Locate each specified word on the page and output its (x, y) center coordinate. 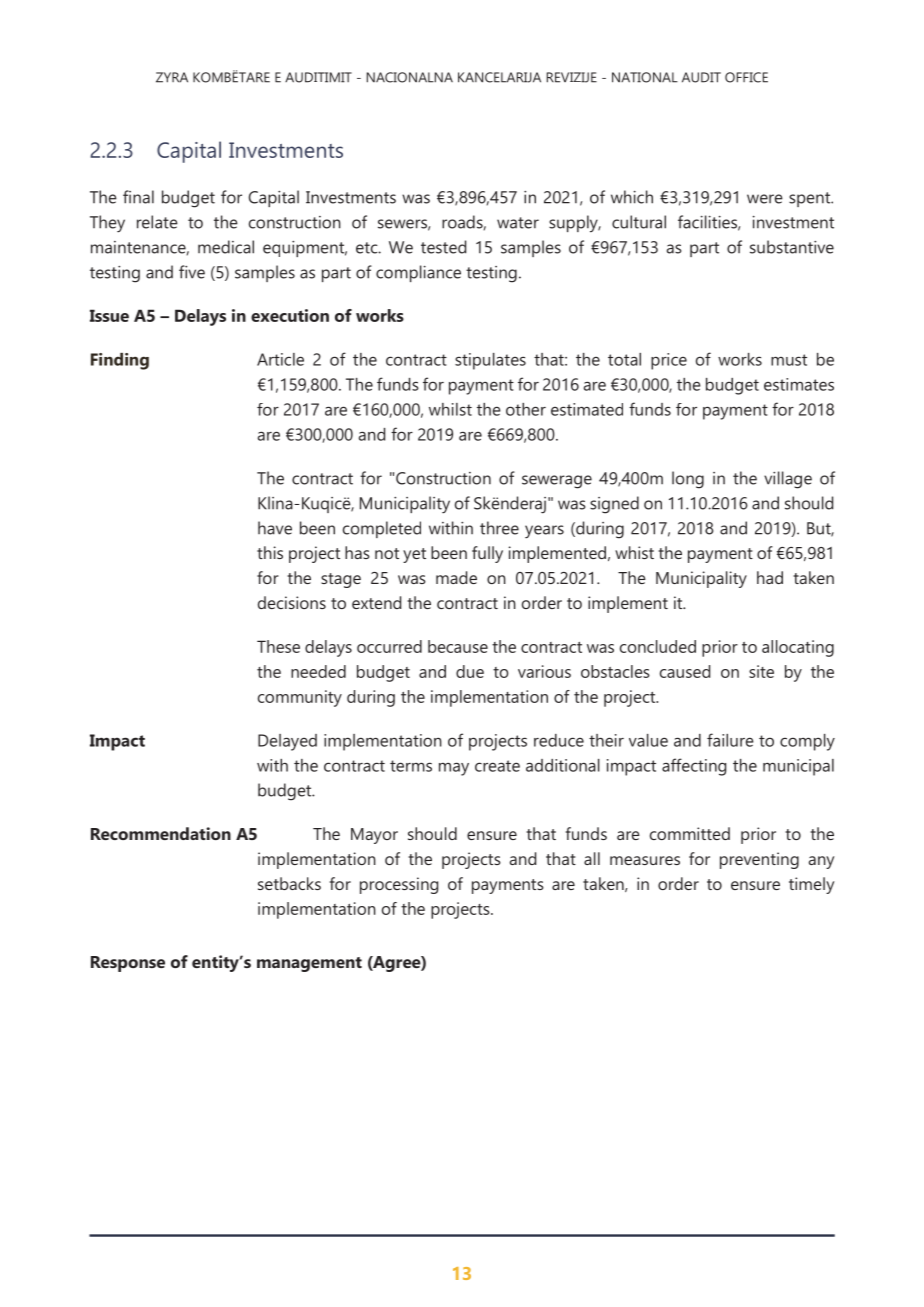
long (688, 480)
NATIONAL (645, 77)
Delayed (287, 742)
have (275, 528)
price (669, 361)
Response (128, 964)
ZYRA (172, 77)
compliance (418, 273)
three (499, 528)
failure (730, 740)
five (192, 272)
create (497, 766)
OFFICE (746, 77)
